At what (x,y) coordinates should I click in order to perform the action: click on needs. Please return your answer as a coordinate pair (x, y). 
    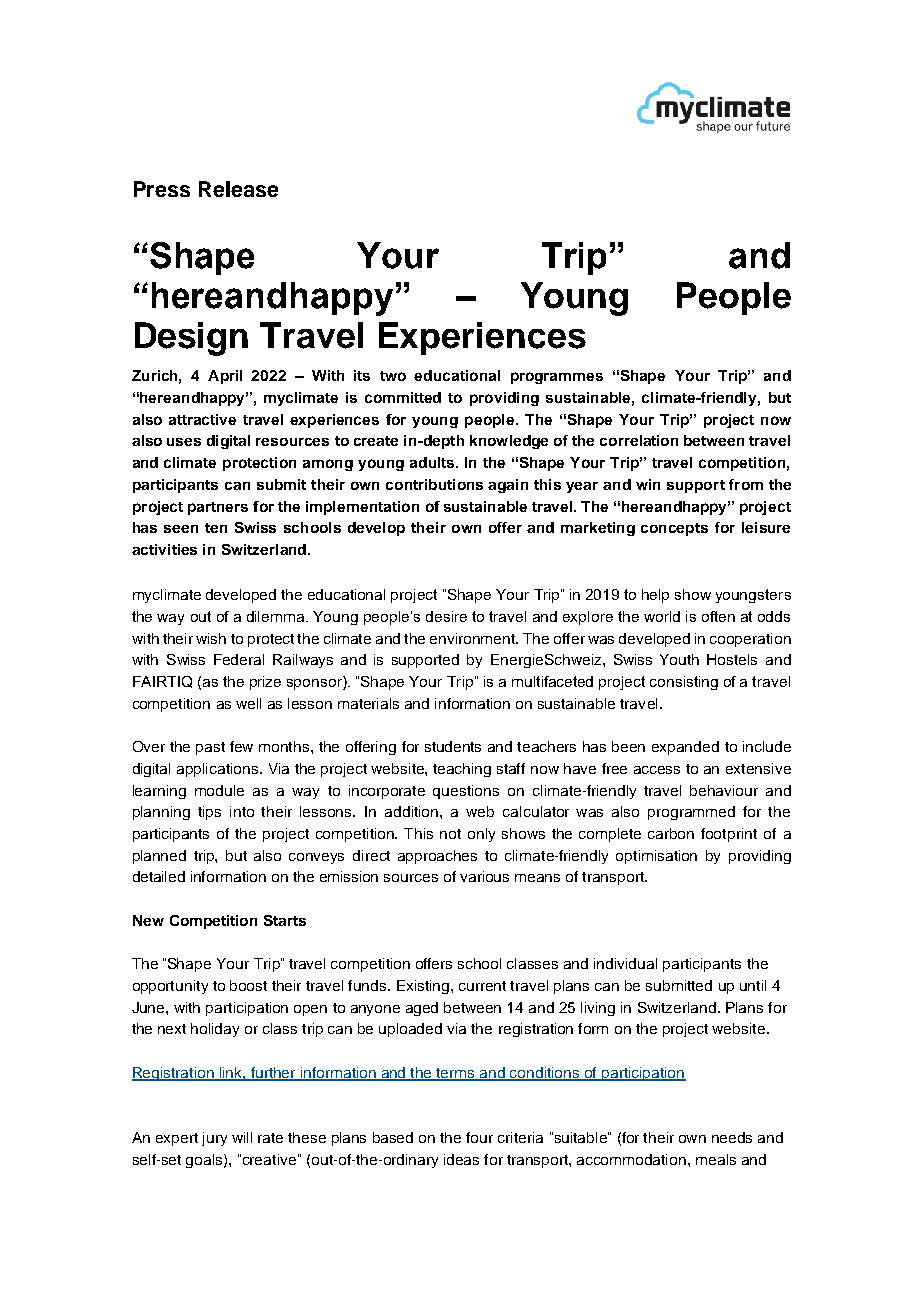
    Looking at the image, I should click on (732, 1137).
